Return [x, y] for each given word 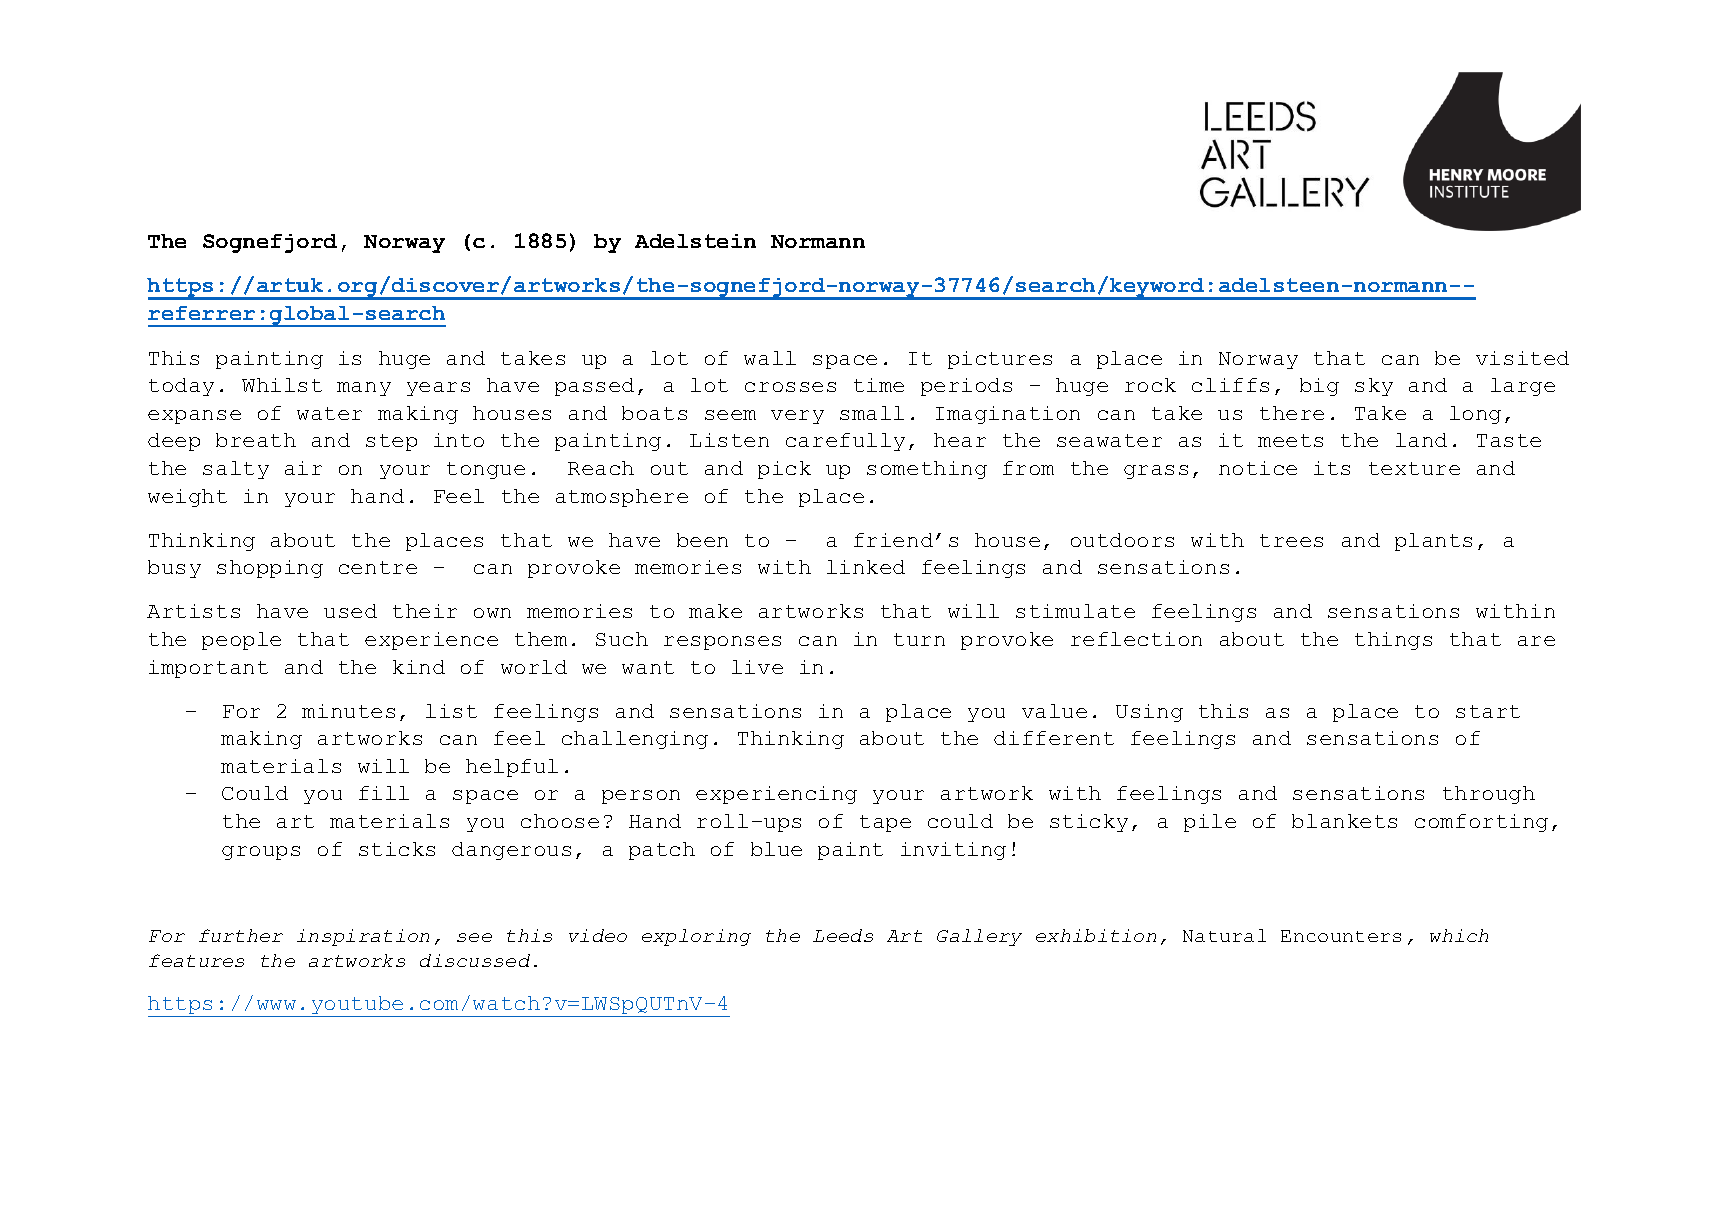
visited [1522, 358]
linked [866, 567]
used [350, 611]
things [1393, 641]
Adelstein [695, 241]
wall [770, 358]
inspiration [363, 937]
